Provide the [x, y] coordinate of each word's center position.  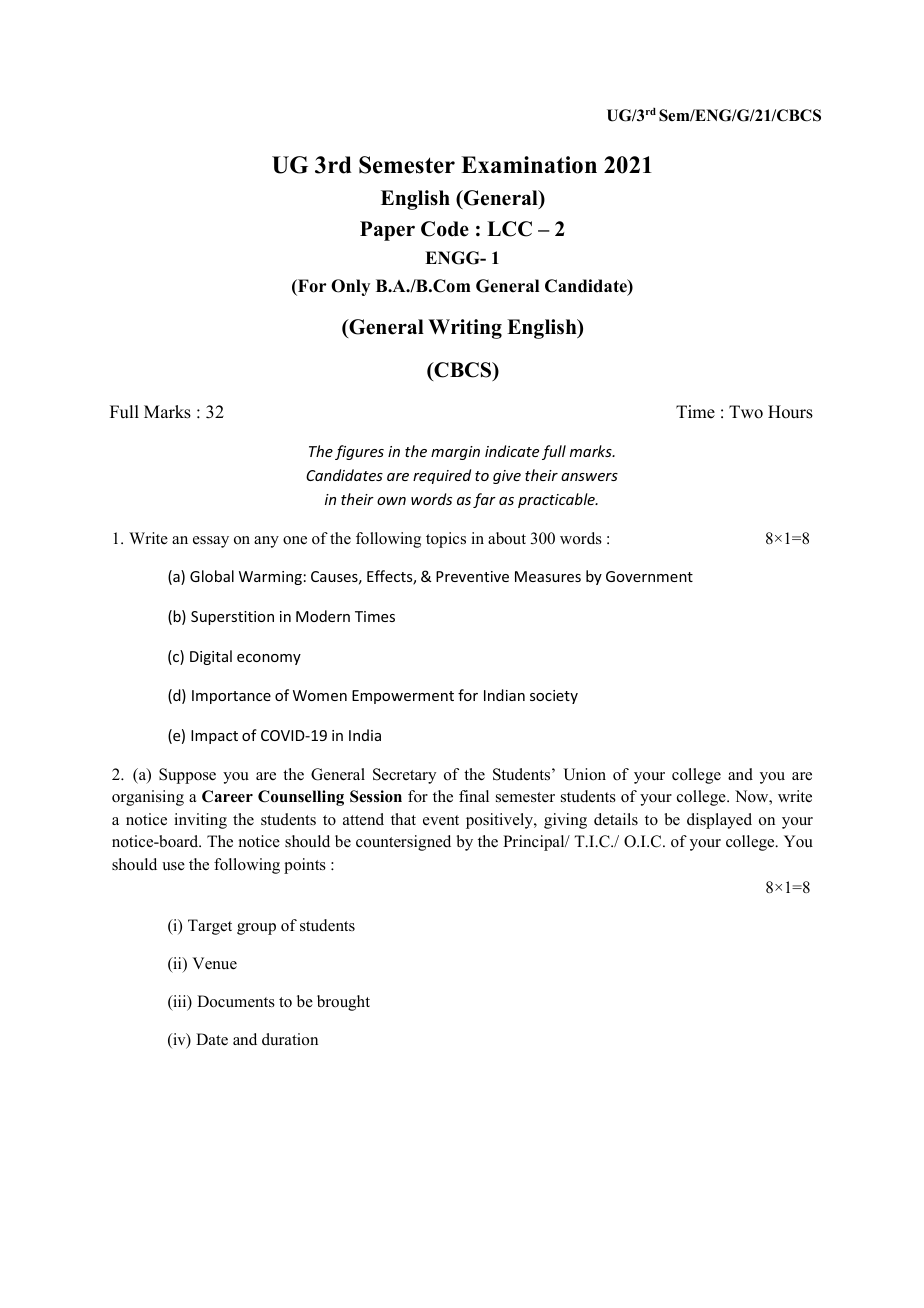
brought [343, 1003]
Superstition [232, 618]
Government [649, 576]
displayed [719, 821]
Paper [387, 231]
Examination [529, 165]
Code [445, 229]
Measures [548, 576]
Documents [236, 1001]
